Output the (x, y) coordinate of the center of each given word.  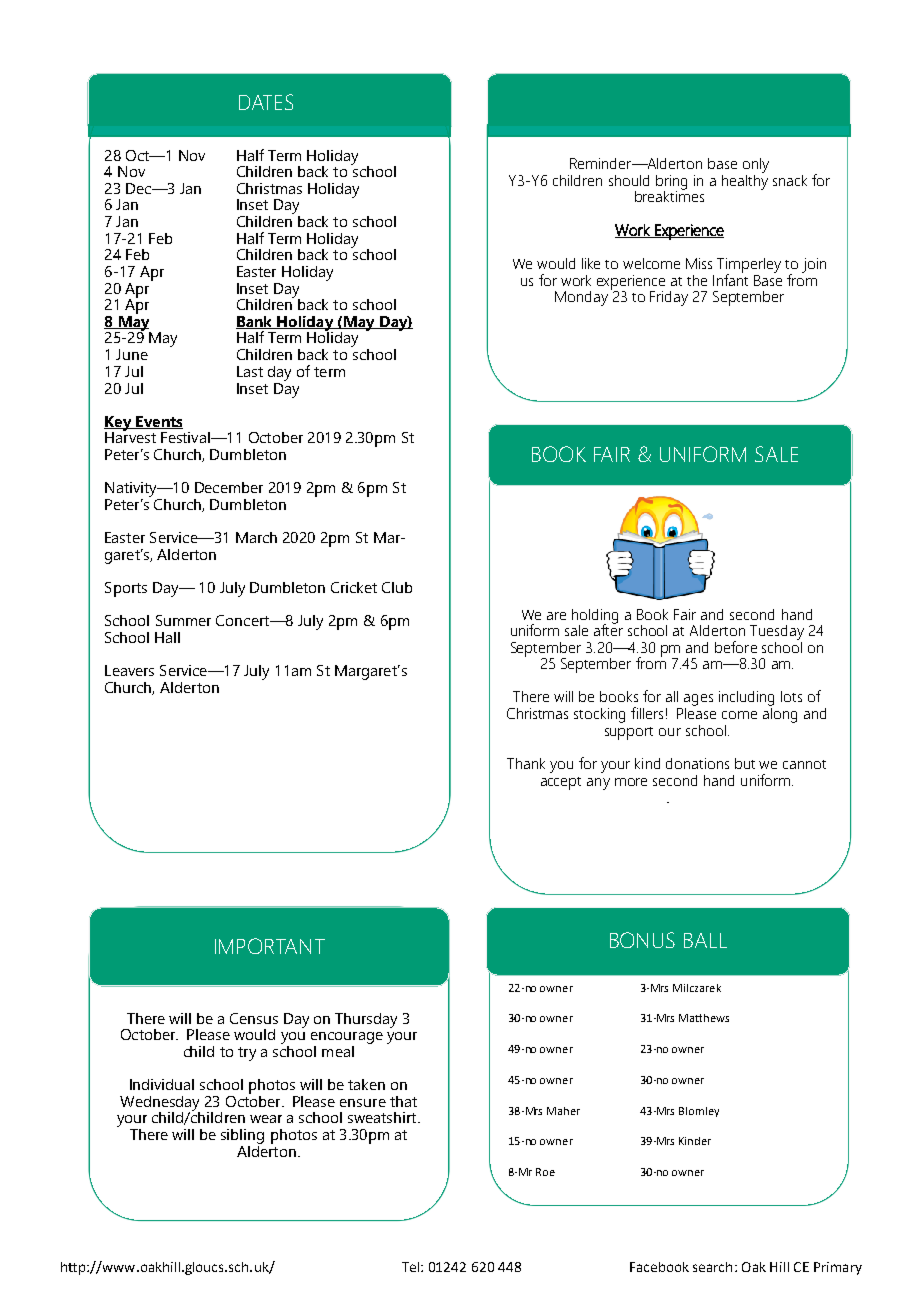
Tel (412, 1267)
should (629, 180)
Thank (526, 763)
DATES (266, 102)
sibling (242, 1136)
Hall (167, 637)
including (746, 700)
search (712, 1267)
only (756, 165)
